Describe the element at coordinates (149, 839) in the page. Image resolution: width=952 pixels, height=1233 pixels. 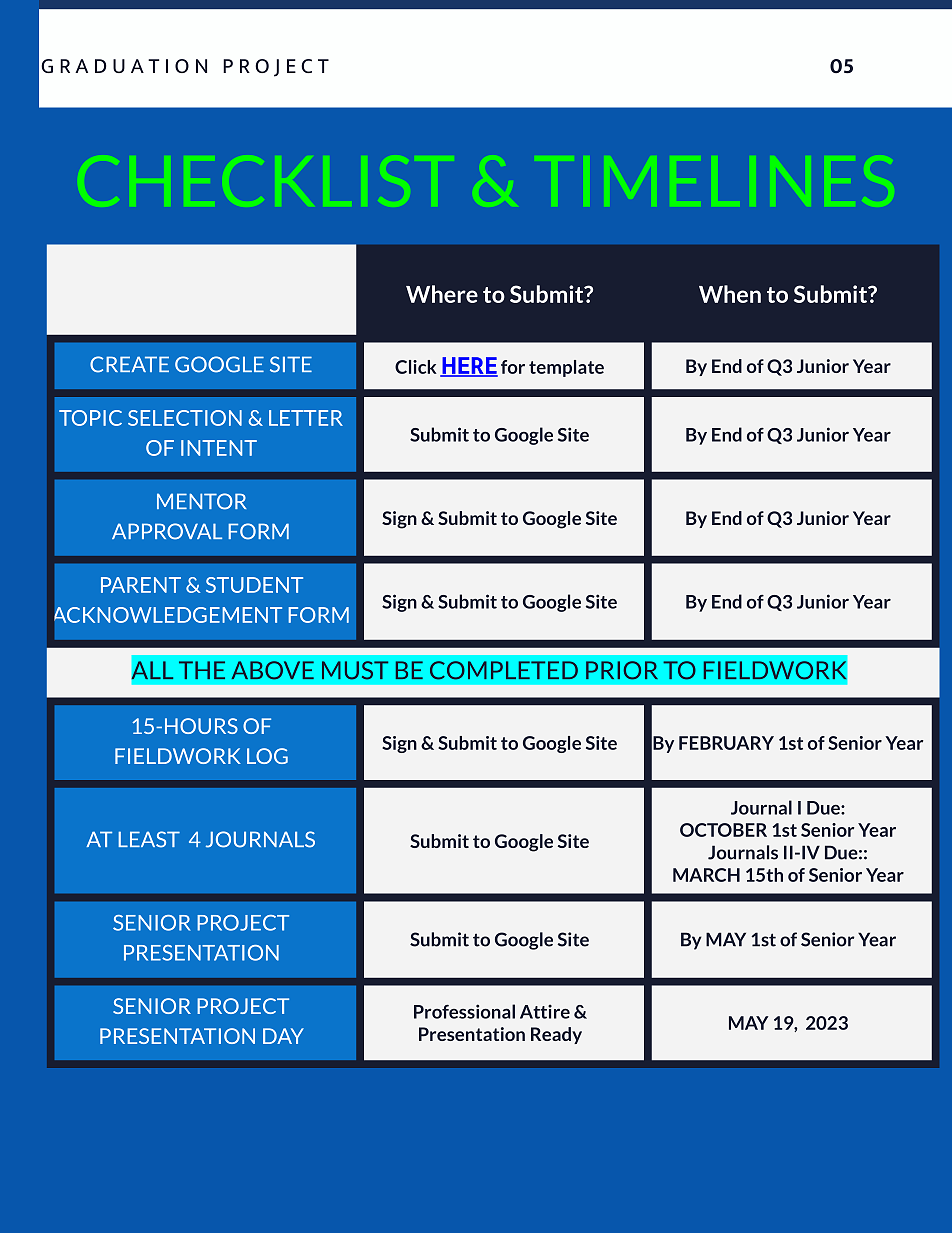
I see `LEAST` at that location.
